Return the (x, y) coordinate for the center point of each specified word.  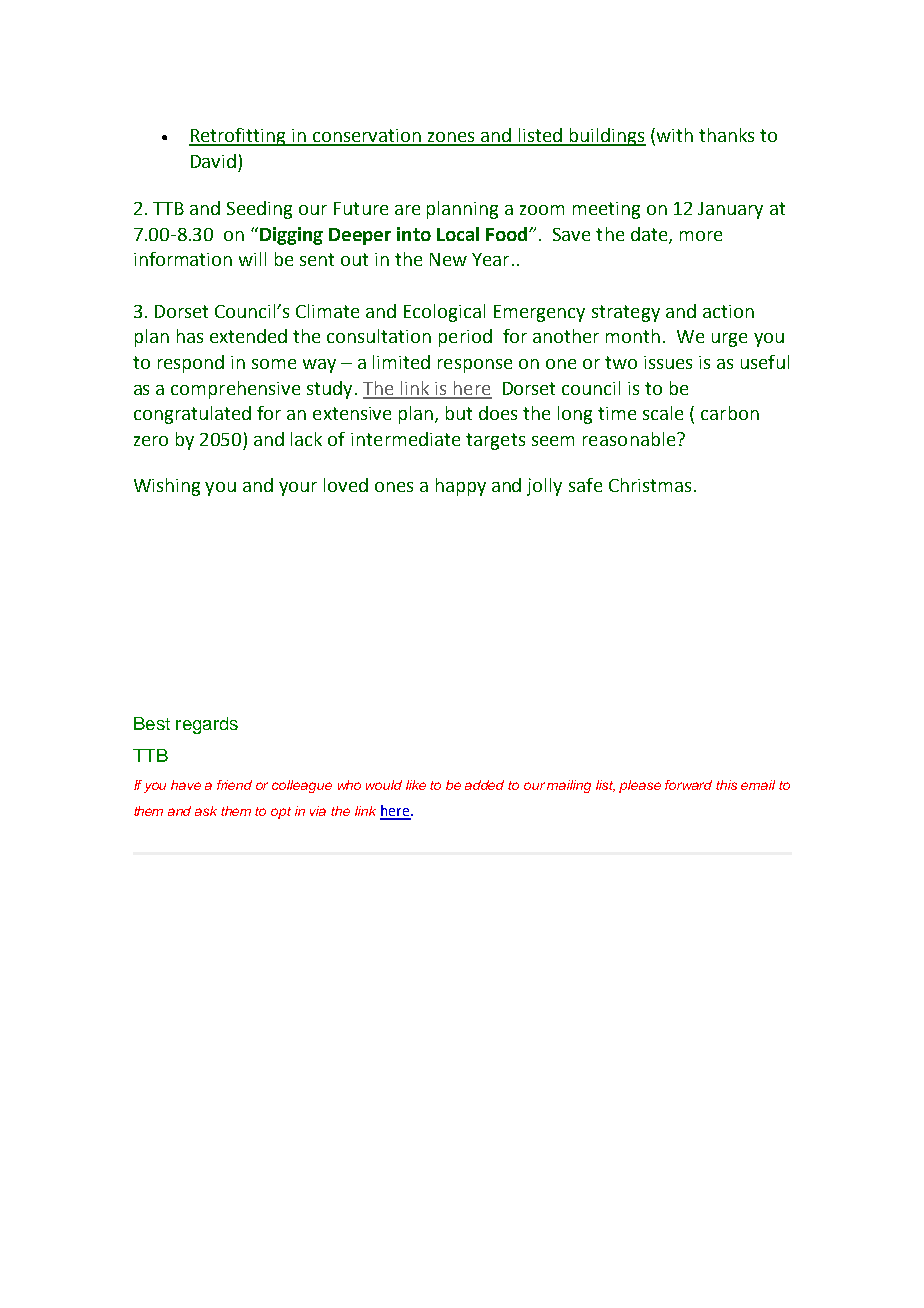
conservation (367, 137)
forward (688, 785)
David (213, 161)
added (484, 785)
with (675, 135)
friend (234, 785)
